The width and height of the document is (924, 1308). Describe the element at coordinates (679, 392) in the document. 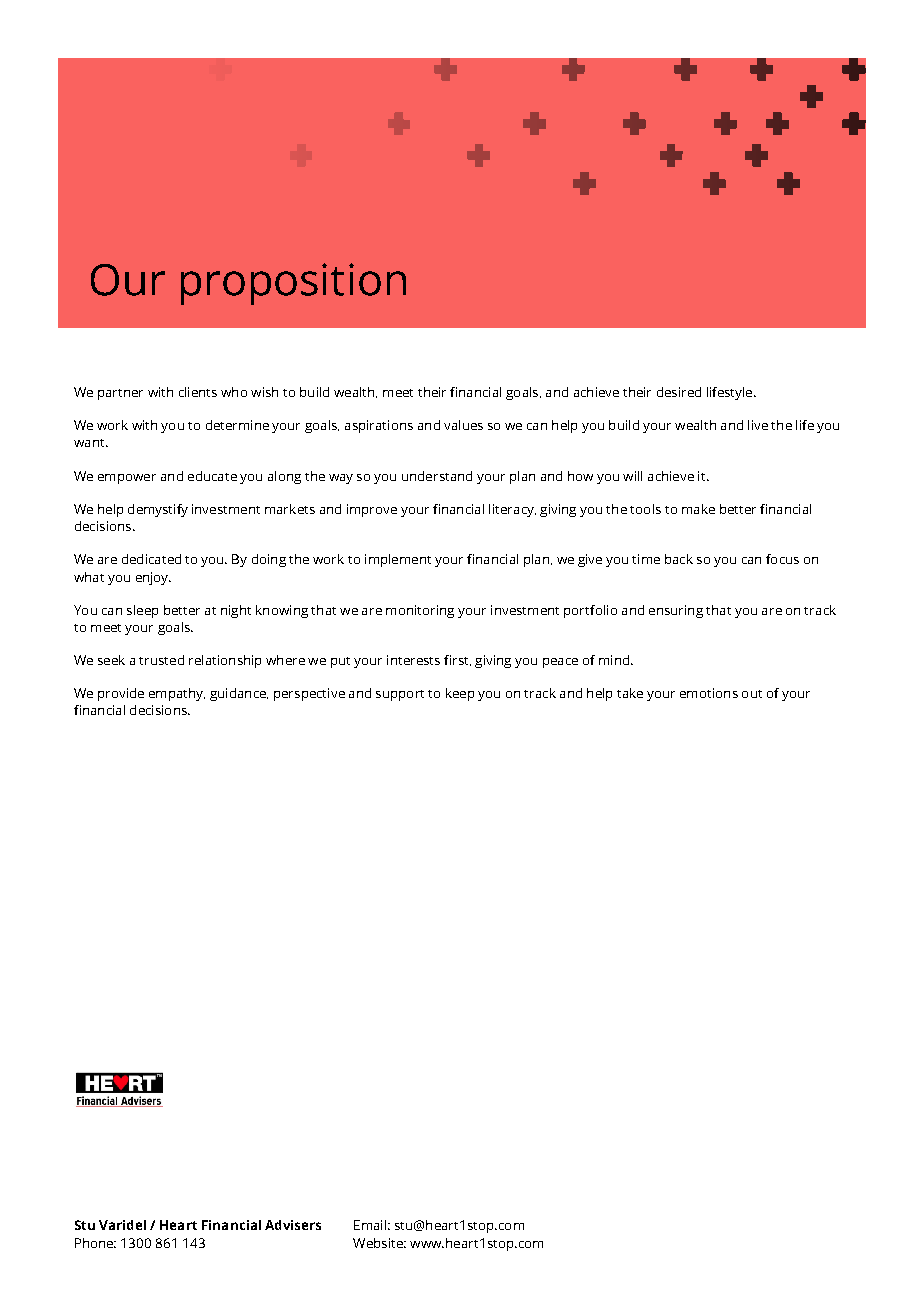

I see `desired` at that location.
